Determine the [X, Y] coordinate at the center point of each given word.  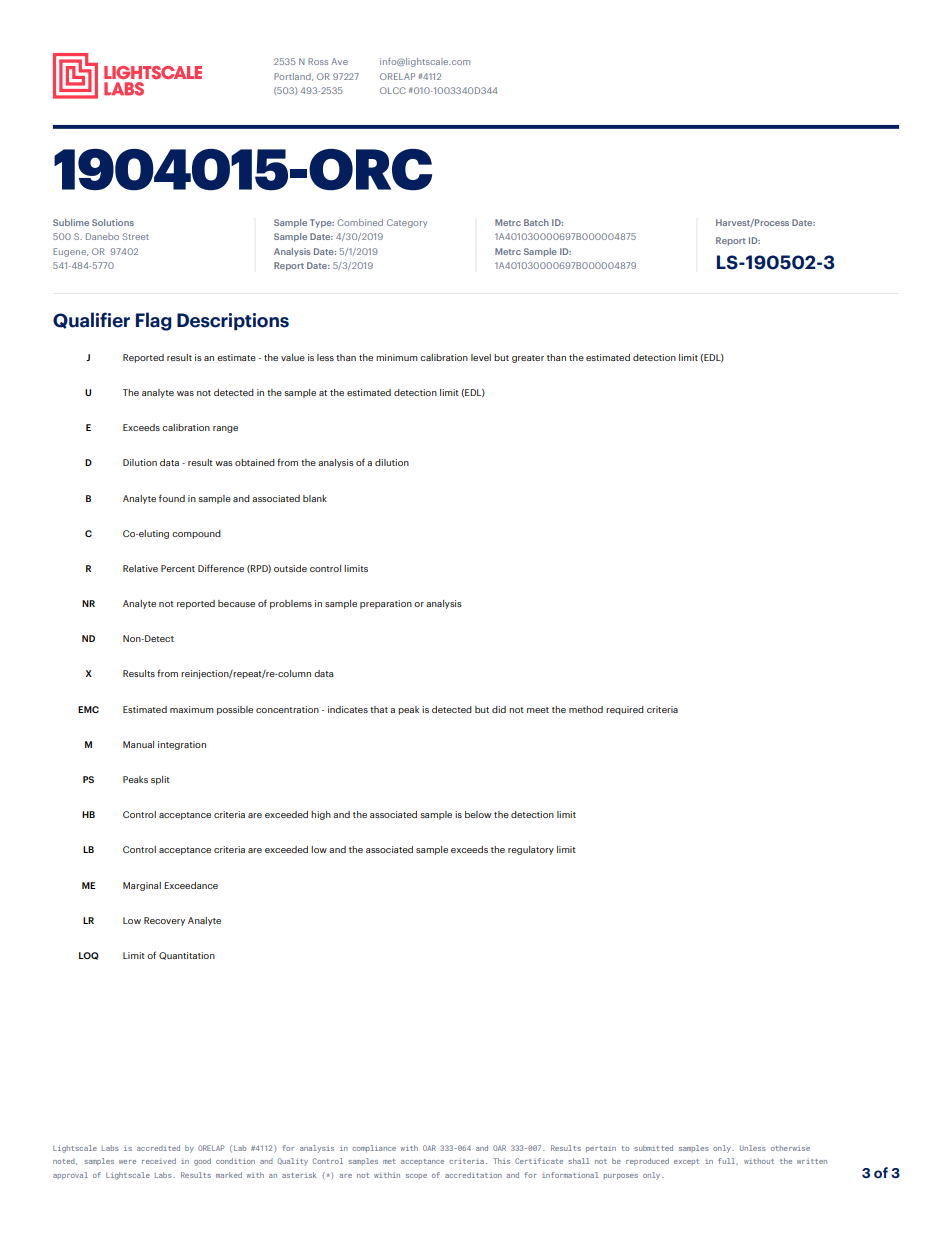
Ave [339, 61]
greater [528, 359]
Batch [536, 222]
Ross [318, 61]
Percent [178, 568]
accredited [158, 1148]
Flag [154, 321]
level [481, 357]
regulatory [531, 850]
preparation [386, 604]
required [625, 710]
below [478, 814]
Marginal [142, 886]
